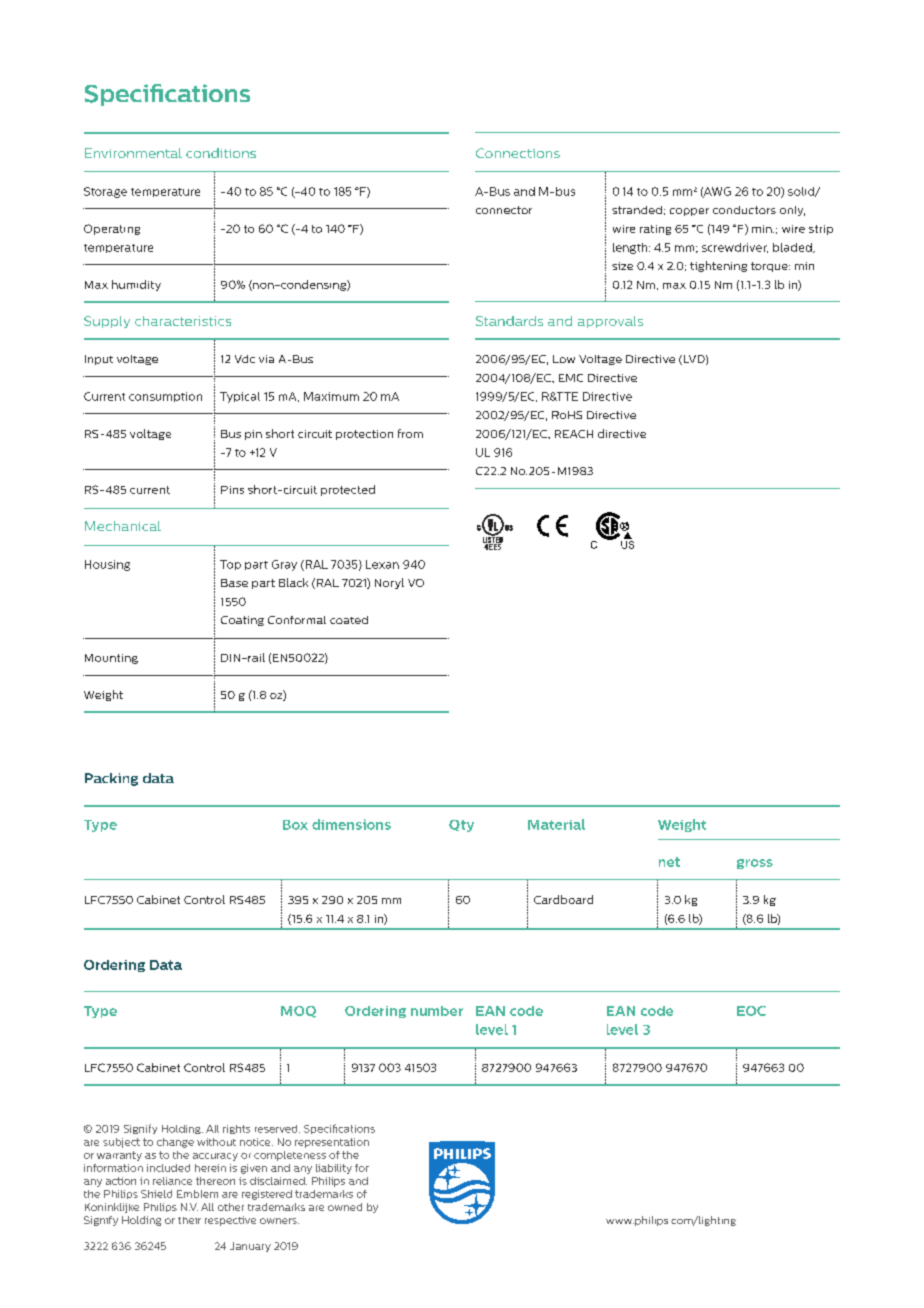 The image size is (924, 1308). Describe the element at coordinates (574, 434) in the screenshot. I see `REACH` at that location.
